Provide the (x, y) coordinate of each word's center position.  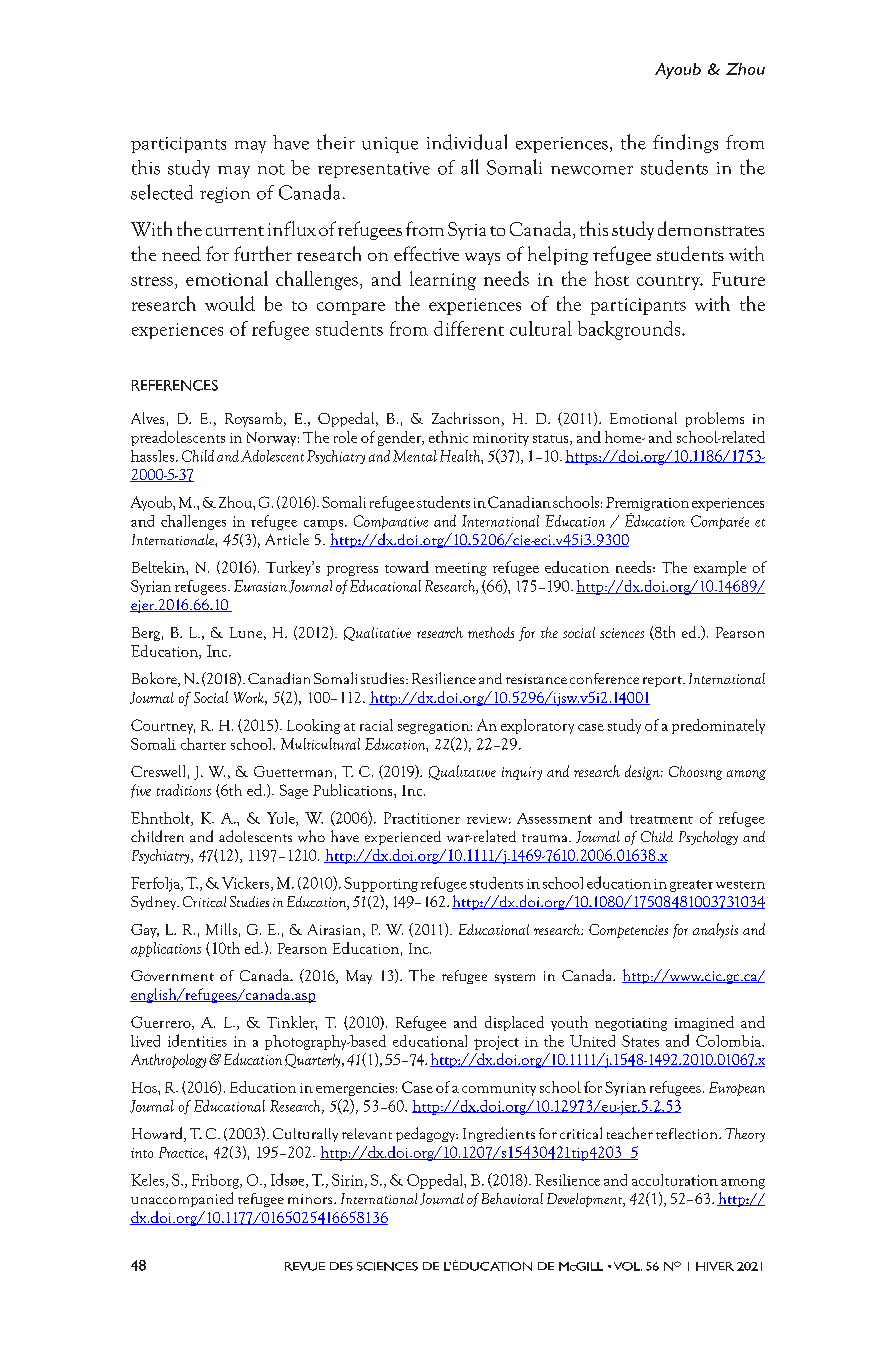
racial (376, 725)
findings (685, 143)
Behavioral (512, 1198)
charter (203, 744)
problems (715, 419)
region (225, 195)
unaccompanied (182, 1199)
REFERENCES (175, 385)
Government (172, 975)
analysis (715, 930)
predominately (718, 726)
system (515, 979)
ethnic (448, 437)
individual (467, 142)
